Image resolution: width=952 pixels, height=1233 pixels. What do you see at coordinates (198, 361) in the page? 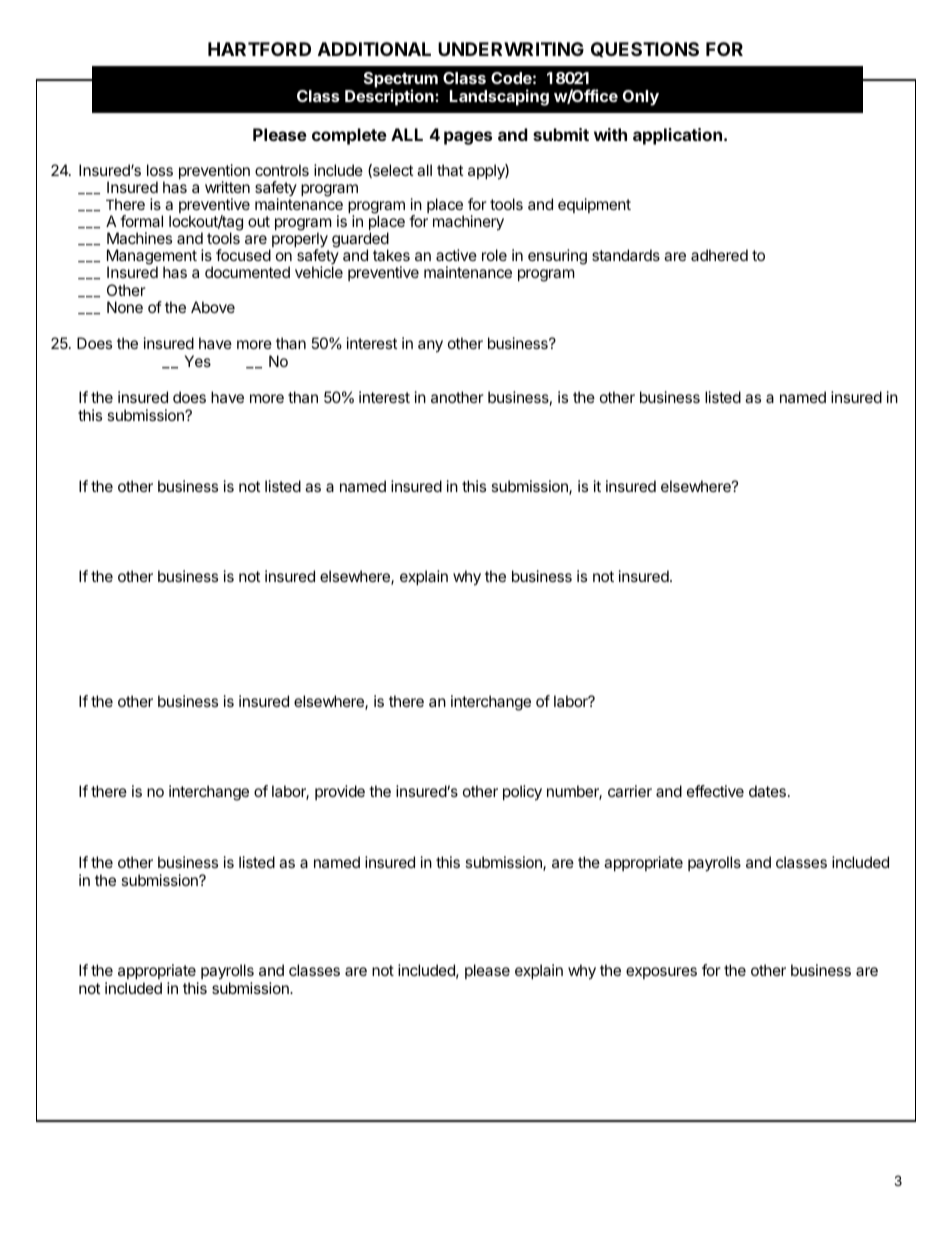
I see `Yes` at bounding box center [198, 361].
